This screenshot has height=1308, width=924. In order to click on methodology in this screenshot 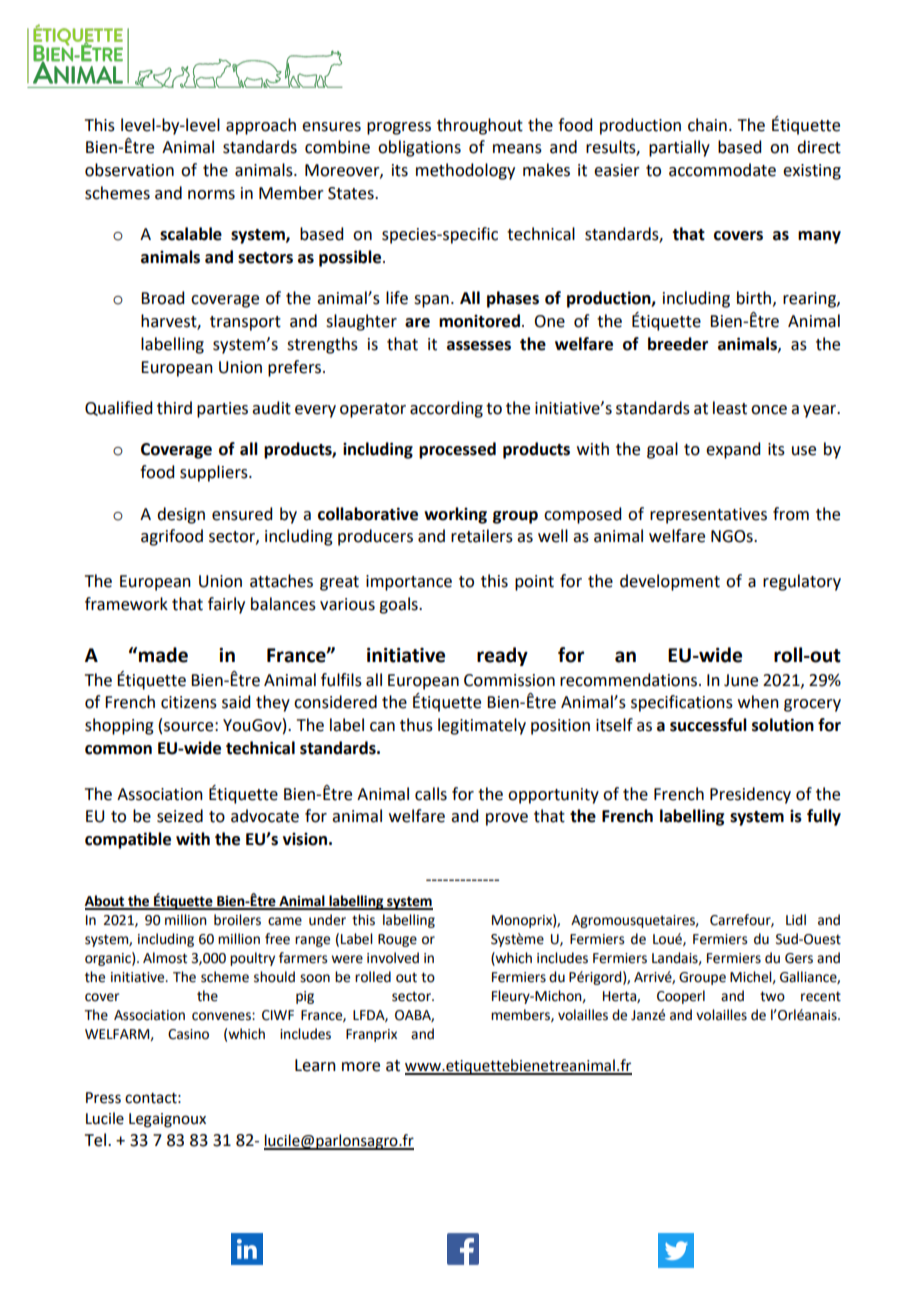, I will do `click(465, 171)`.
